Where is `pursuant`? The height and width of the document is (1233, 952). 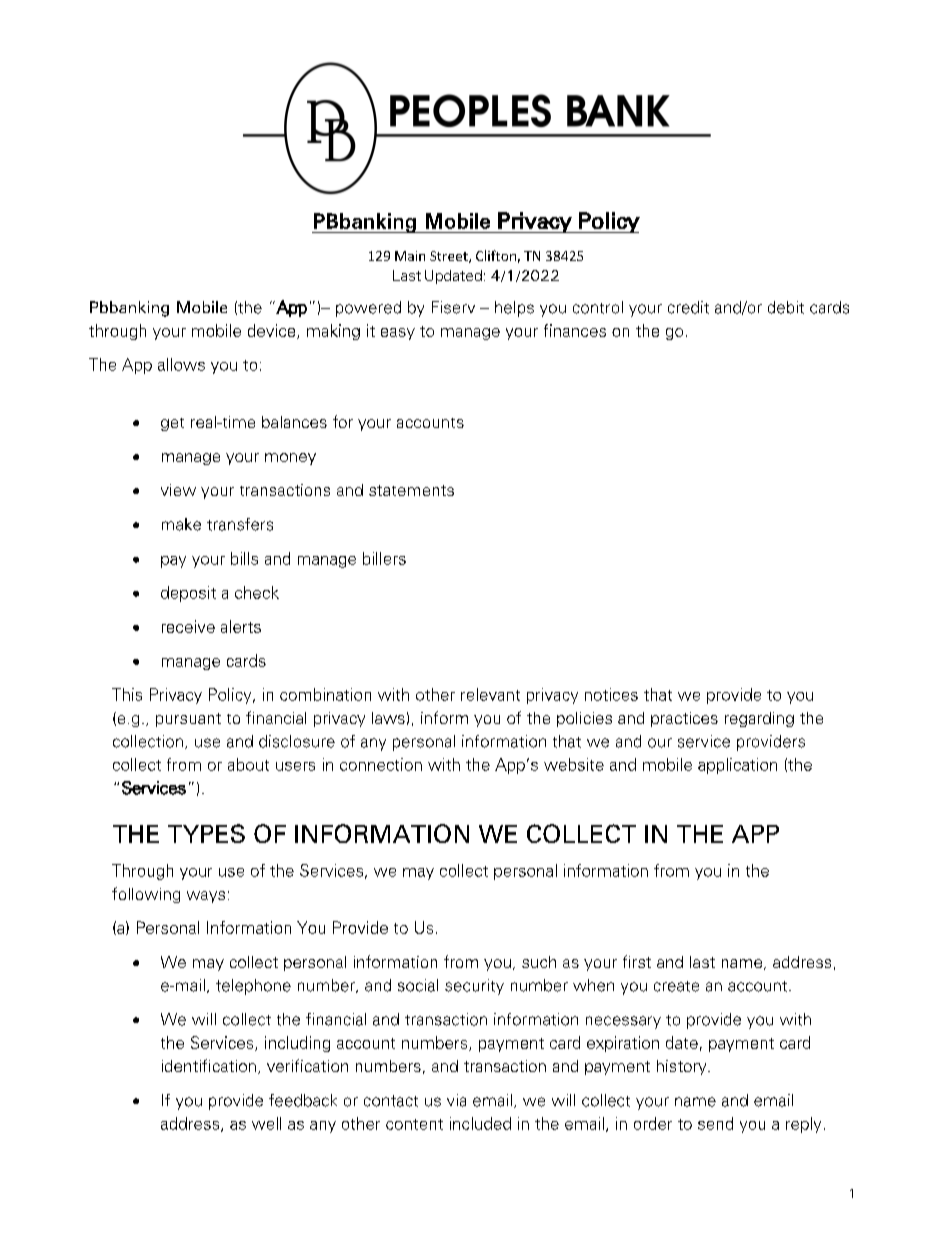 pursuant is located at coordinates (188, 720).
